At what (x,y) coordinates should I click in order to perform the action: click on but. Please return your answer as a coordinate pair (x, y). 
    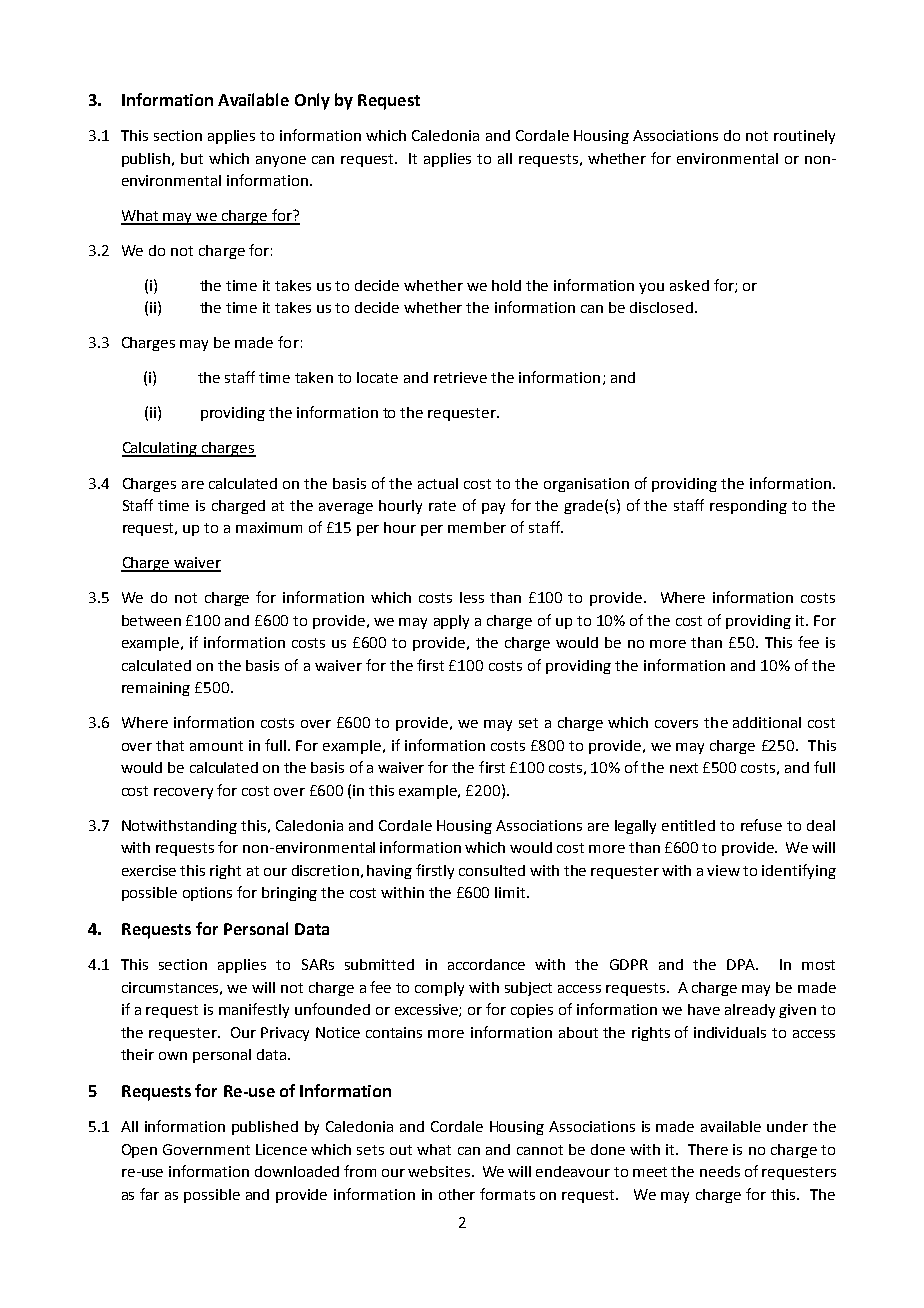
    Looking at the image, I should click on (192, 158).
